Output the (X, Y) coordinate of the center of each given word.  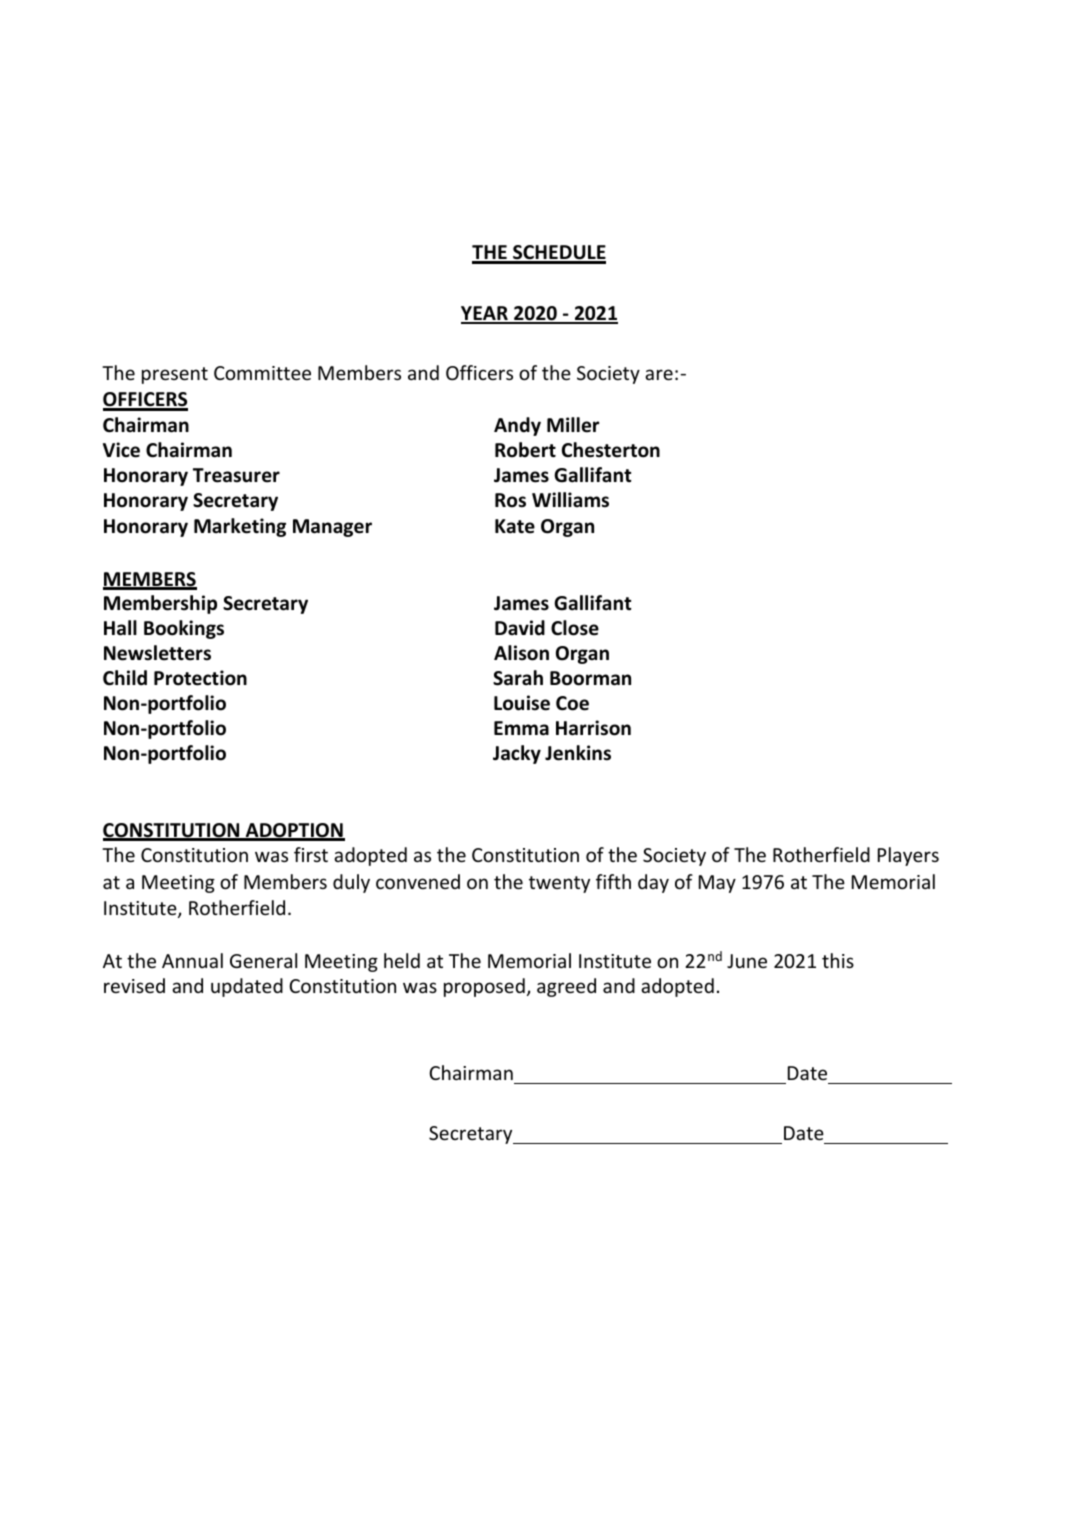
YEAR (485, 314)
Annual (192, 960)
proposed (484, 987)
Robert (525, 450)
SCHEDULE (558, 254)
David (520, 628)
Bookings (184, 629)
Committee (262, 373)
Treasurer (236, 475)
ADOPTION (294, 831)
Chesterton (611, 450)
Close (575, 628)
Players (908, 856)
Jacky (517, 754)
